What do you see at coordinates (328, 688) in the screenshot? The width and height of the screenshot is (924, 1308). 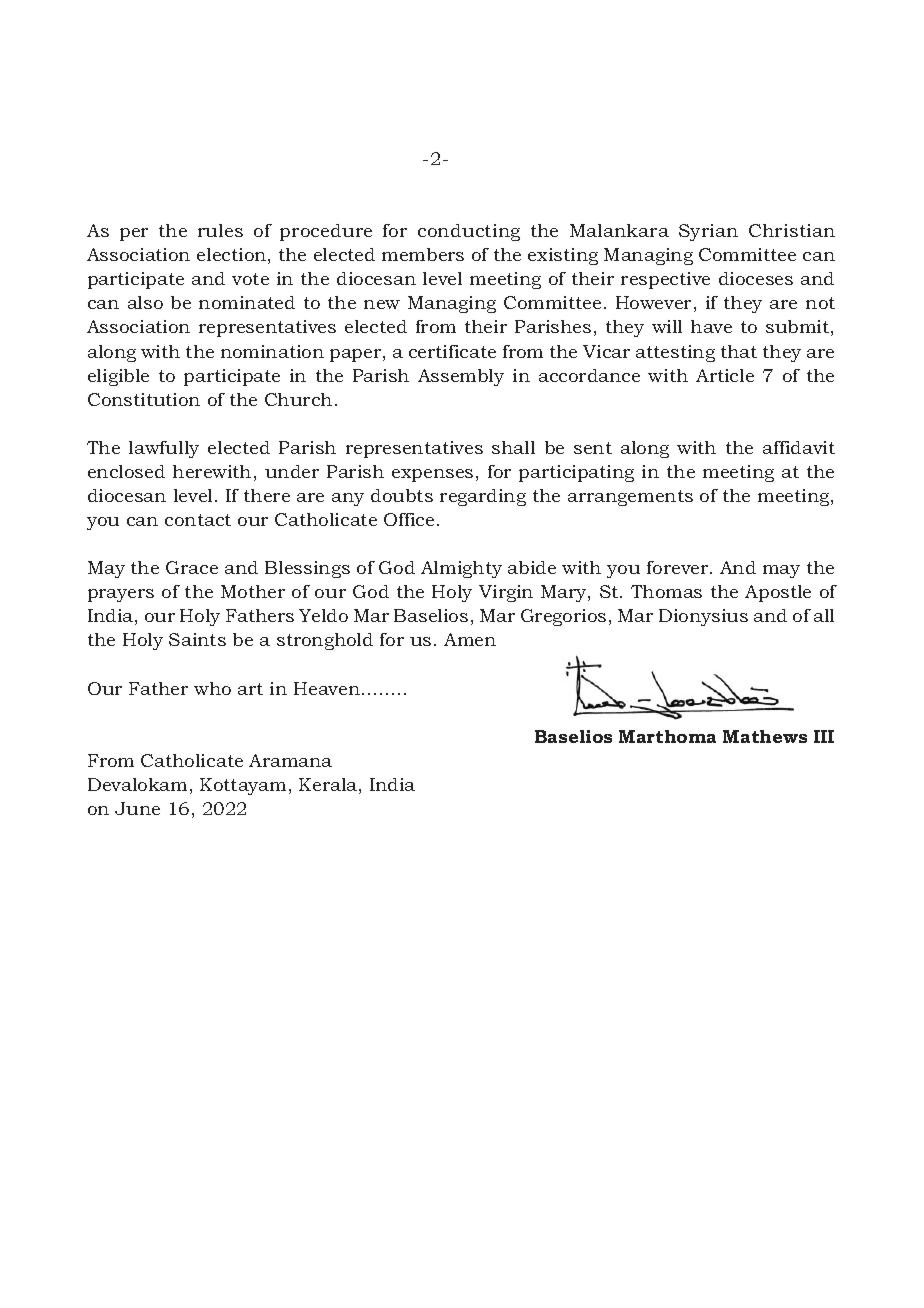 I see `Heaven` at bounding box center [328, 688].
